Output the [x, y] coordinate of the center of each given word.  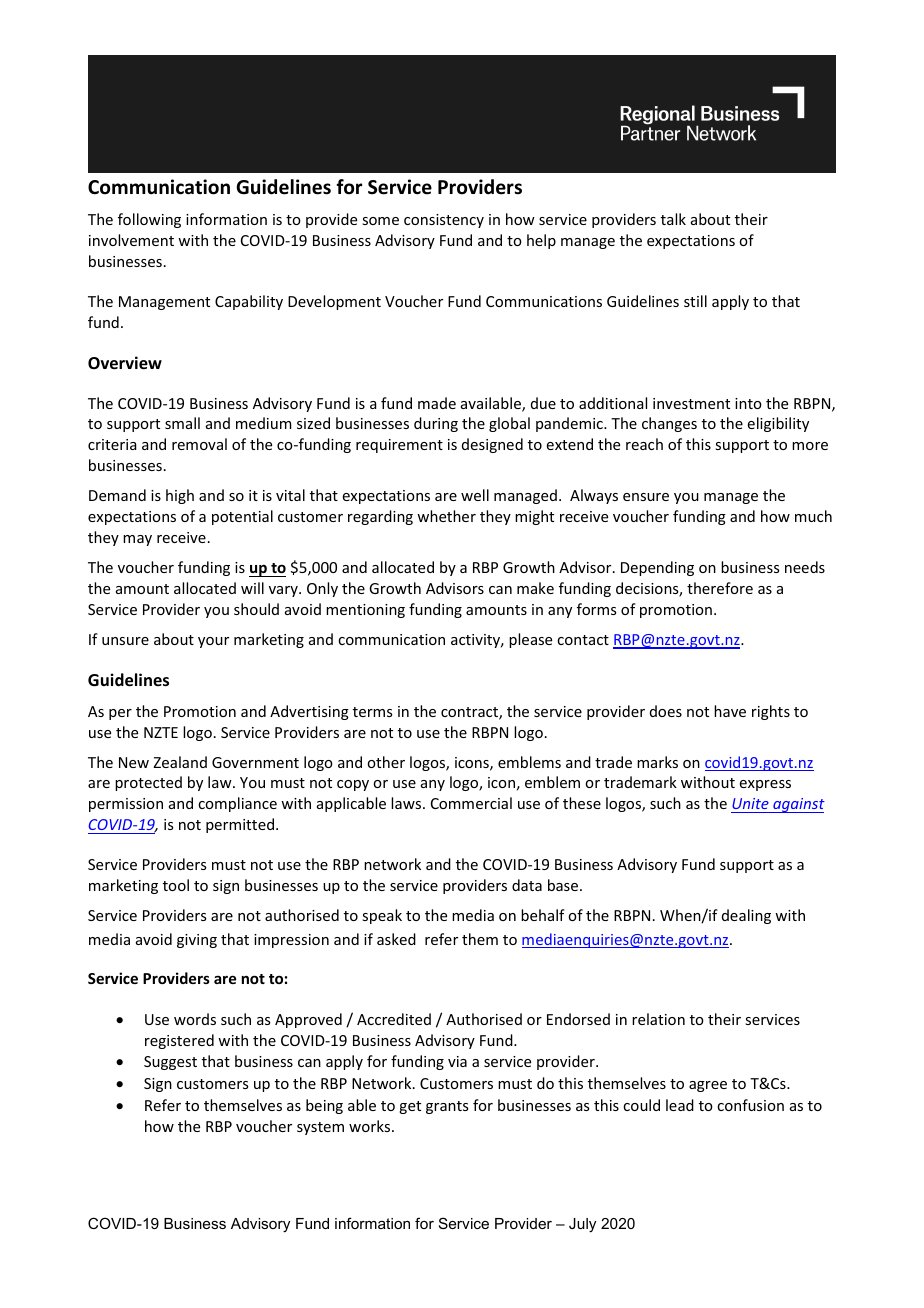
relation [658, 1019]
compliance [237, 804]
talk [673, 219]
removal [199, 444]
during [436, 424]
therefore [720, 588]
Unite [750, 803]
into [748, 403]
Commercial [471, 803]
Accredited [394, 1019]
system [320, 1128]
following [149, 220]
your [213, 642]
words [195, 1019]
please [530, 640]
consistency [444, 221]
